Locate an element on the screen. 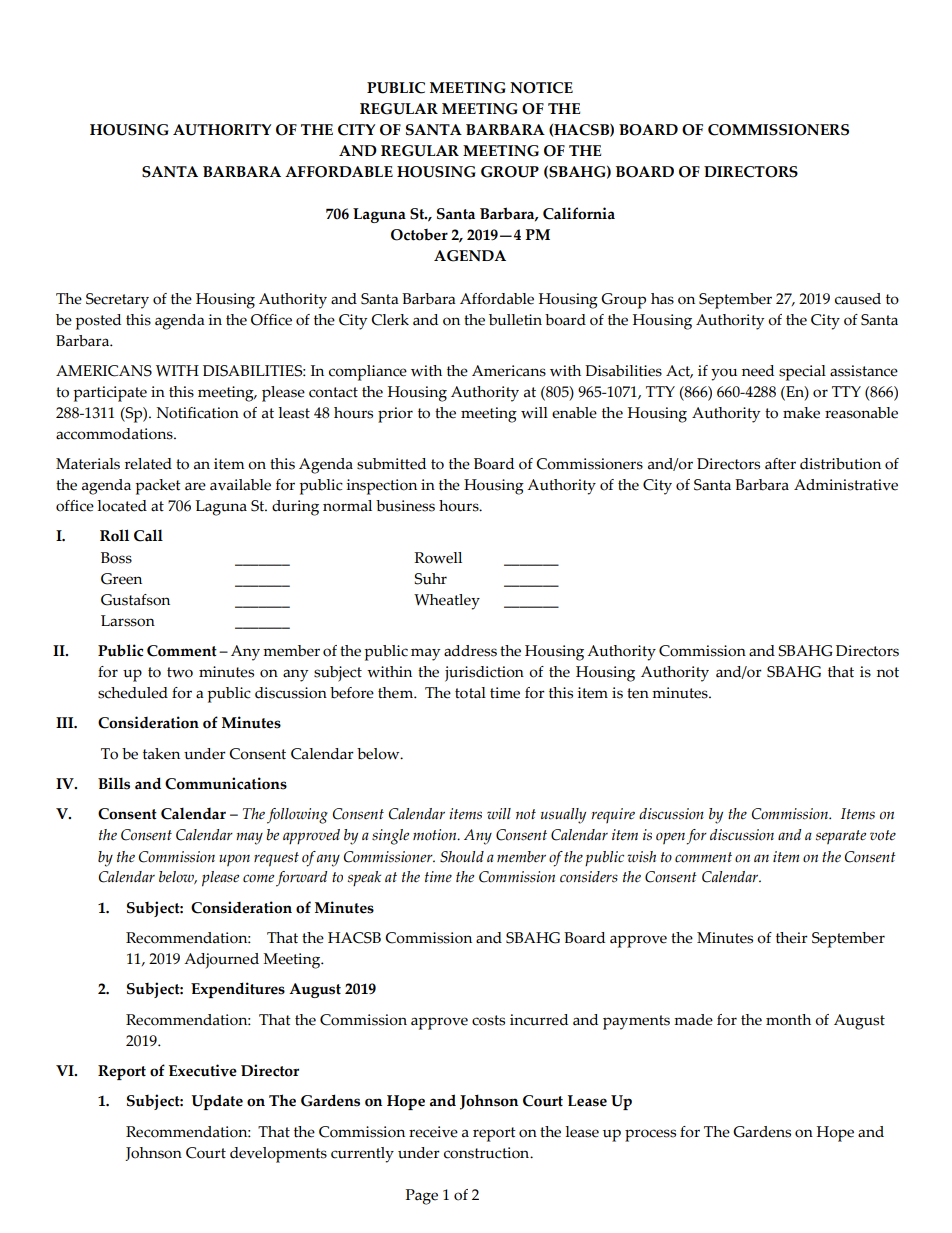  after is located at coordinates (780, 464).
